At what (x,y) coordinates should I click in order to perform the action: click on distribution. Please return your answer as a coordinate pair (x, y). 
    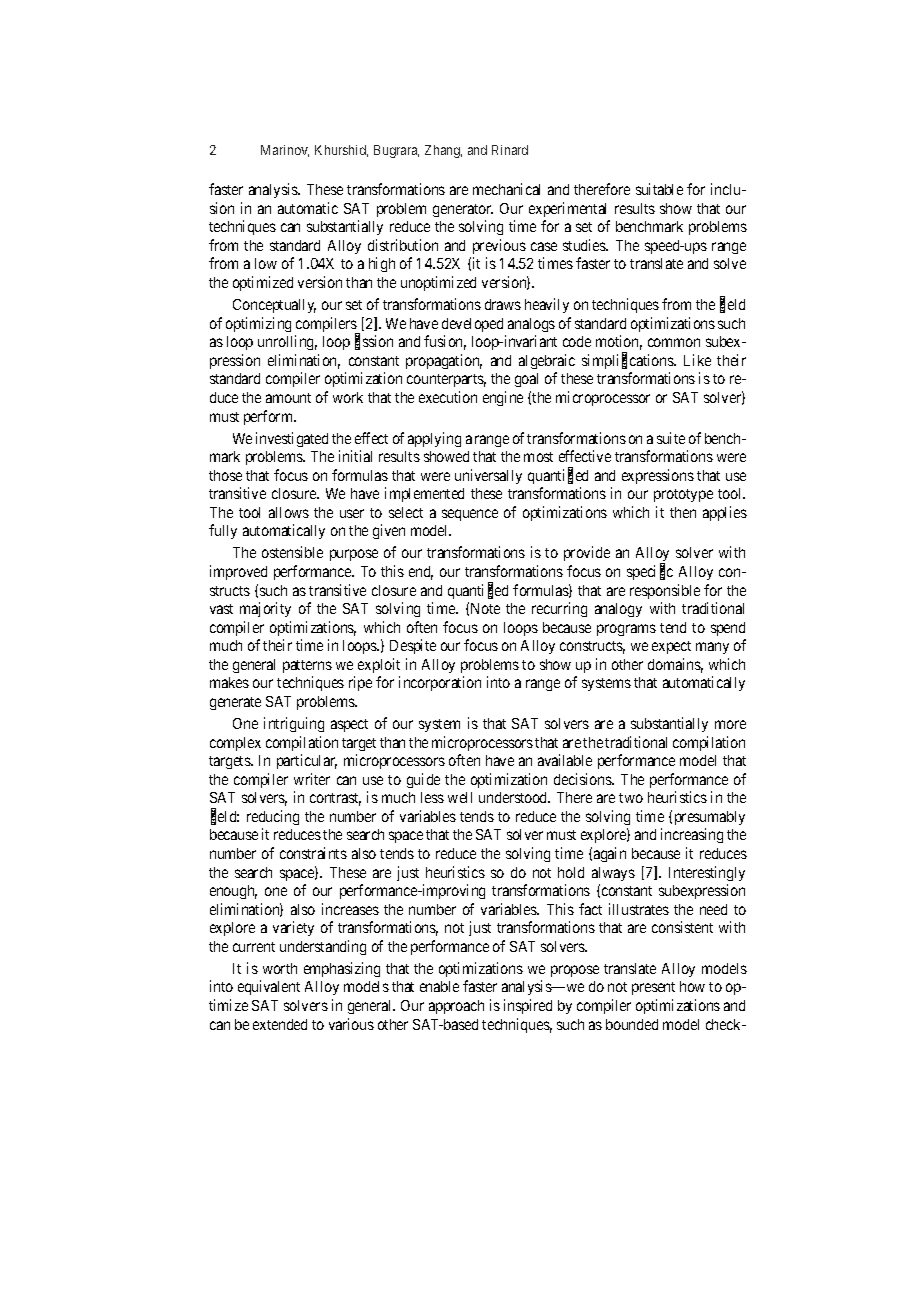
    Looking at the image, I should click on (403, 245).
